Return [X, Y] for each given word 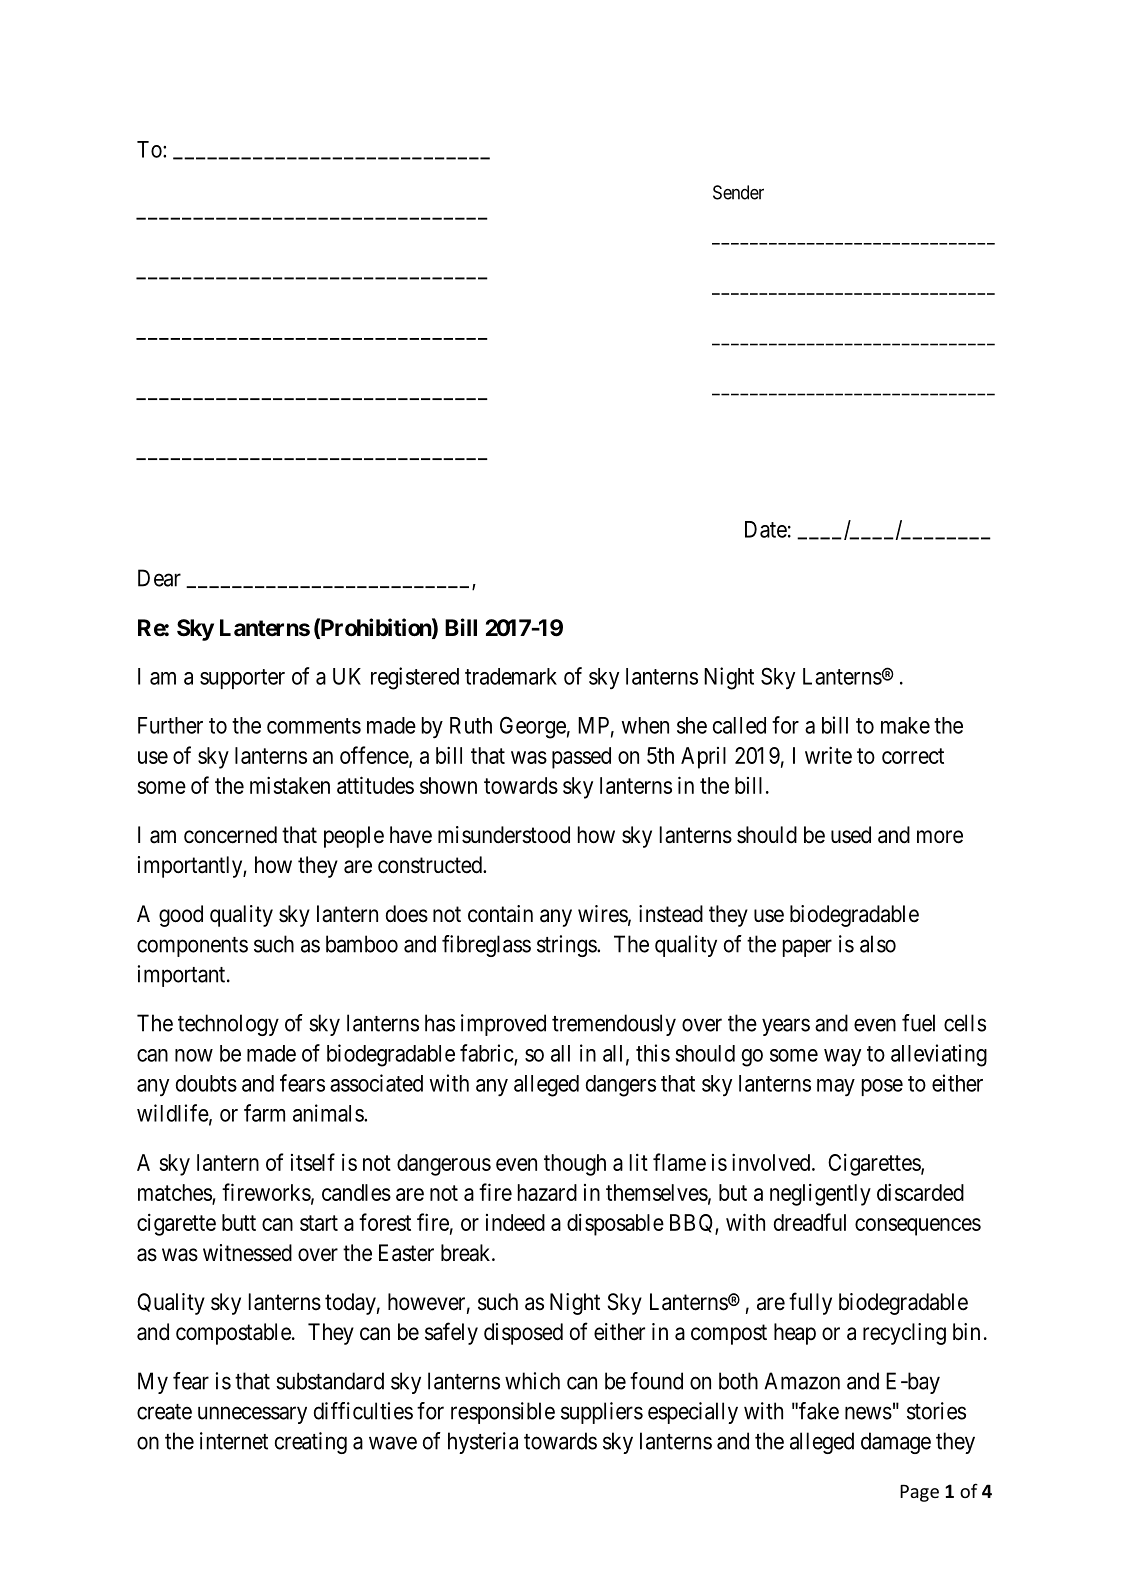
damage [896, 1443]
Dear [159, 578]
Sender [738, 192]
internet [234, 1441]
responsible [503, 1413]
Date [766, 529]
